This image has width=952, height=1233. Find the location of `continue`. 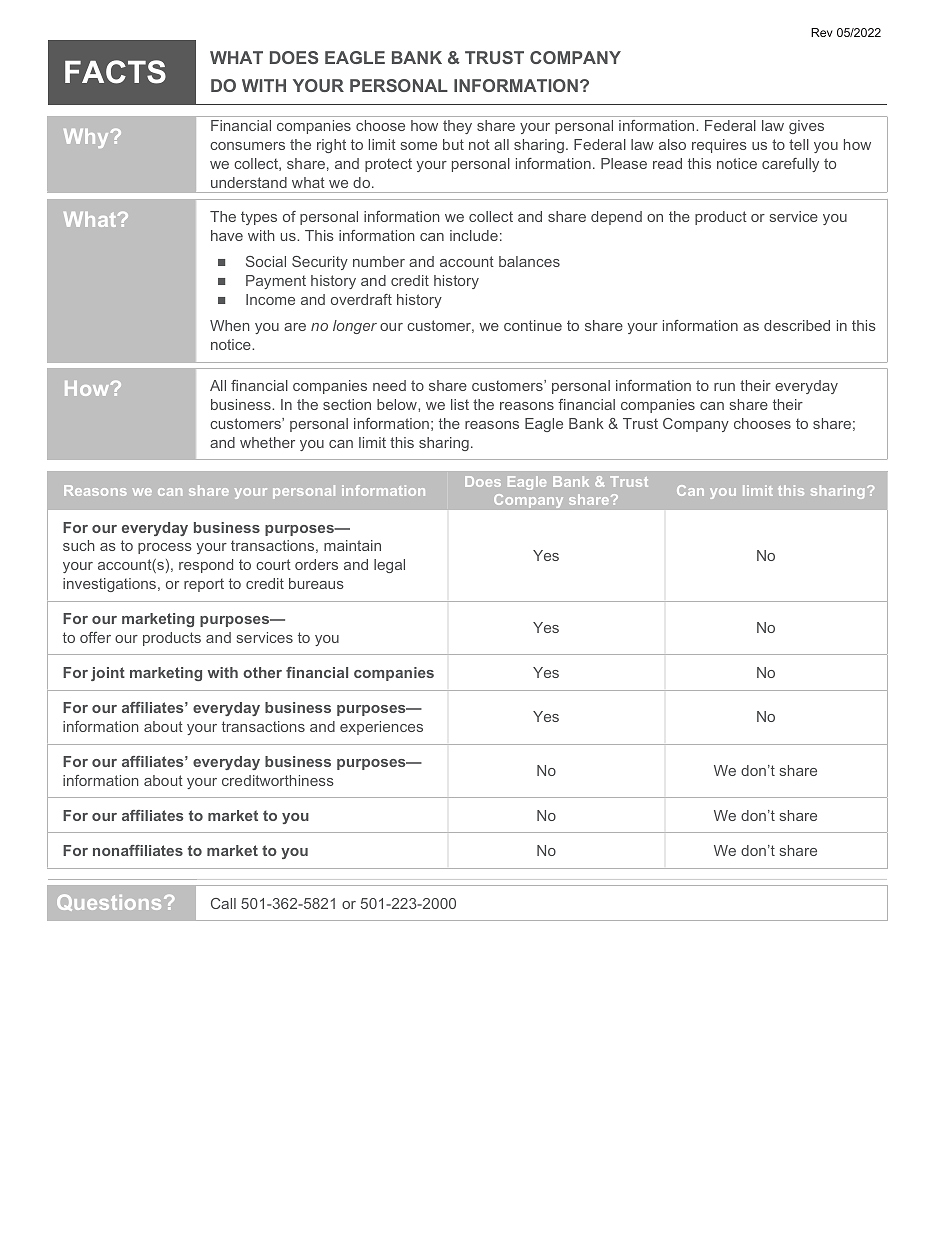

continue is located at coordinates (533, 325).
